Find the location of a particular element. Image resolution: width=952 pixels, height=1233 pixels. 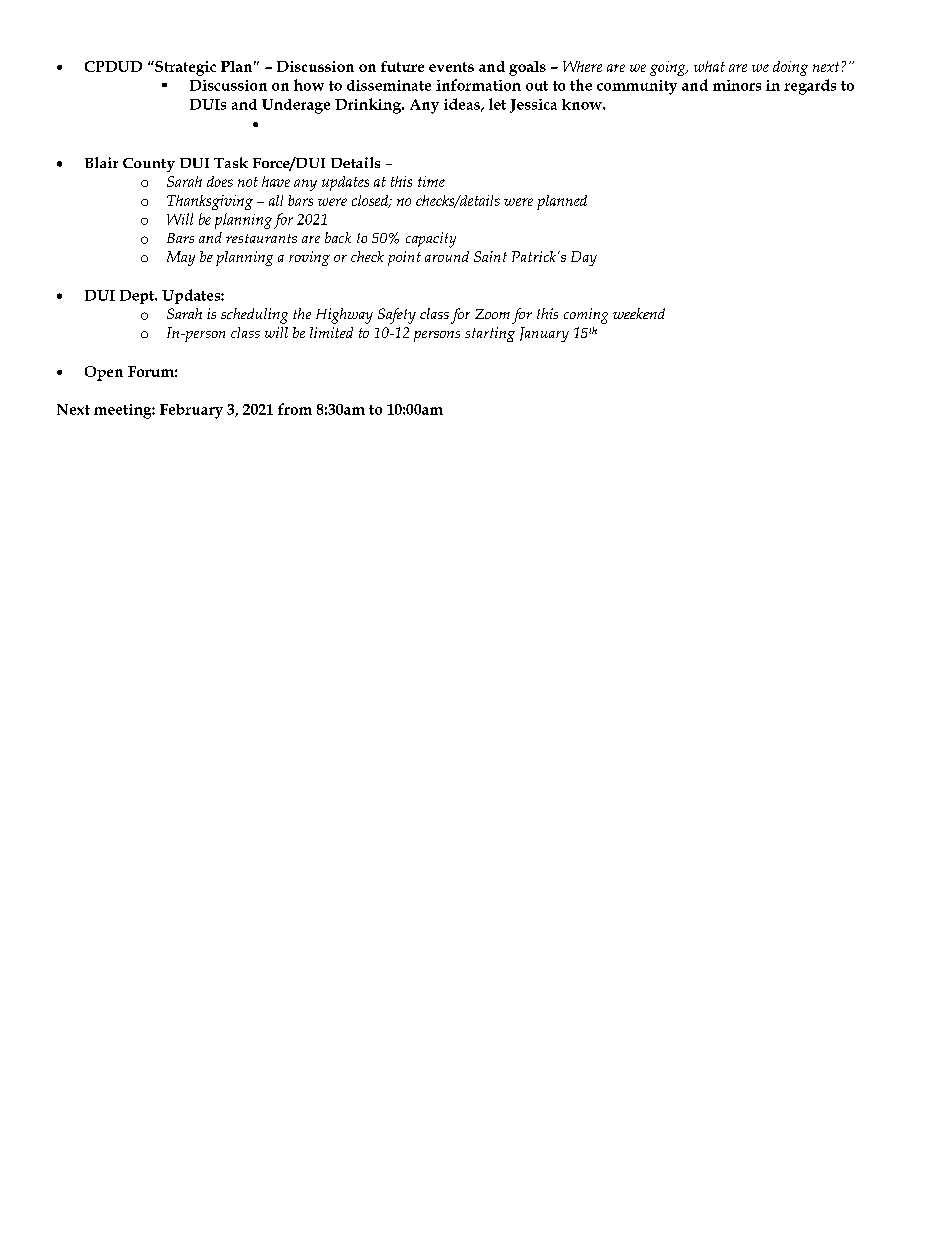

from is located at coordinates (295, 409).
